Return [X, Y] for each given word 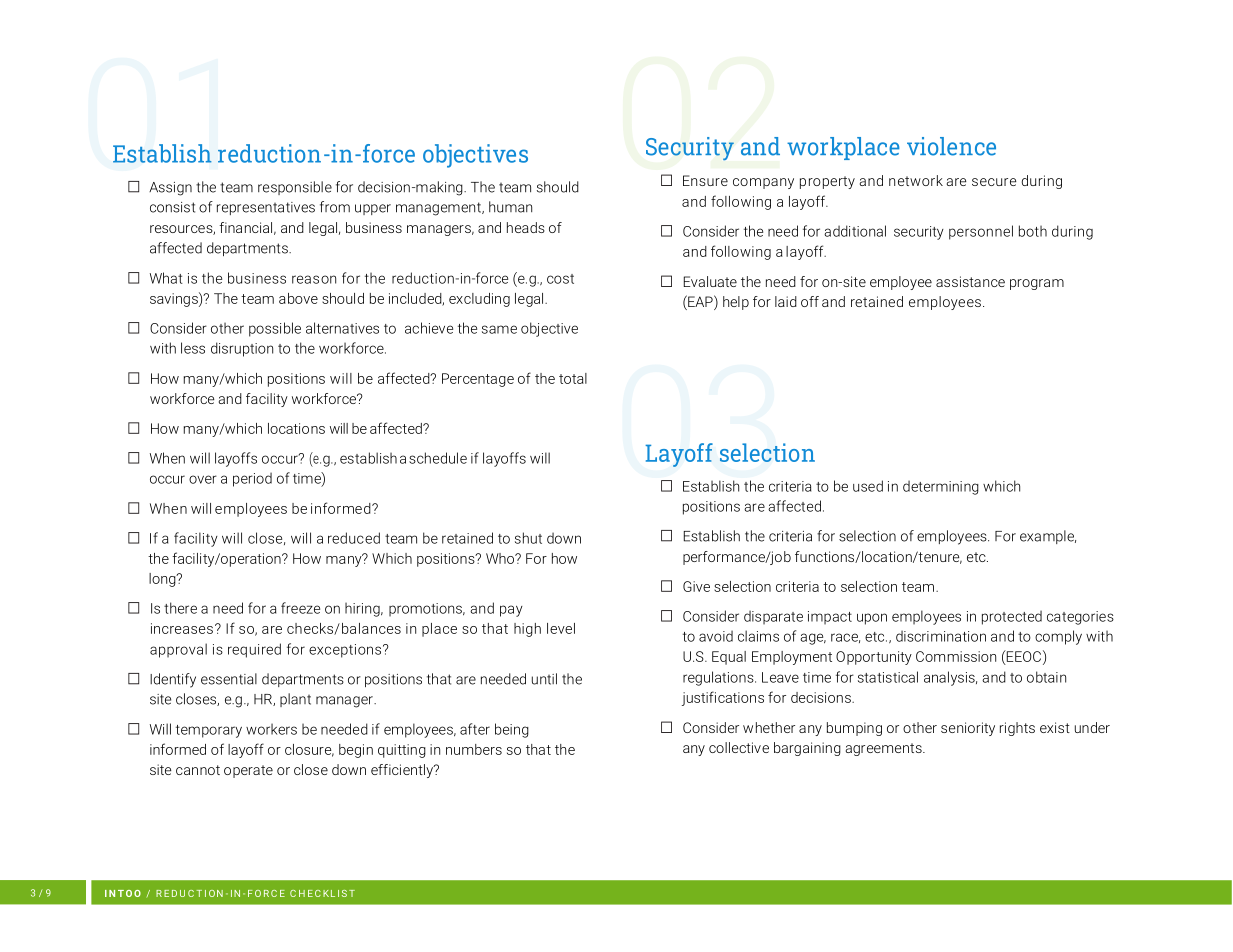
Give [696, 586]
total [573, 378]
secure [994, 182]
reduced [354, 538]
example [1048, 537]
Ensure [705, 180]
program [1037, 284]
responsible [295, 188]
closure [309, 750]
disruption [242, 349]
